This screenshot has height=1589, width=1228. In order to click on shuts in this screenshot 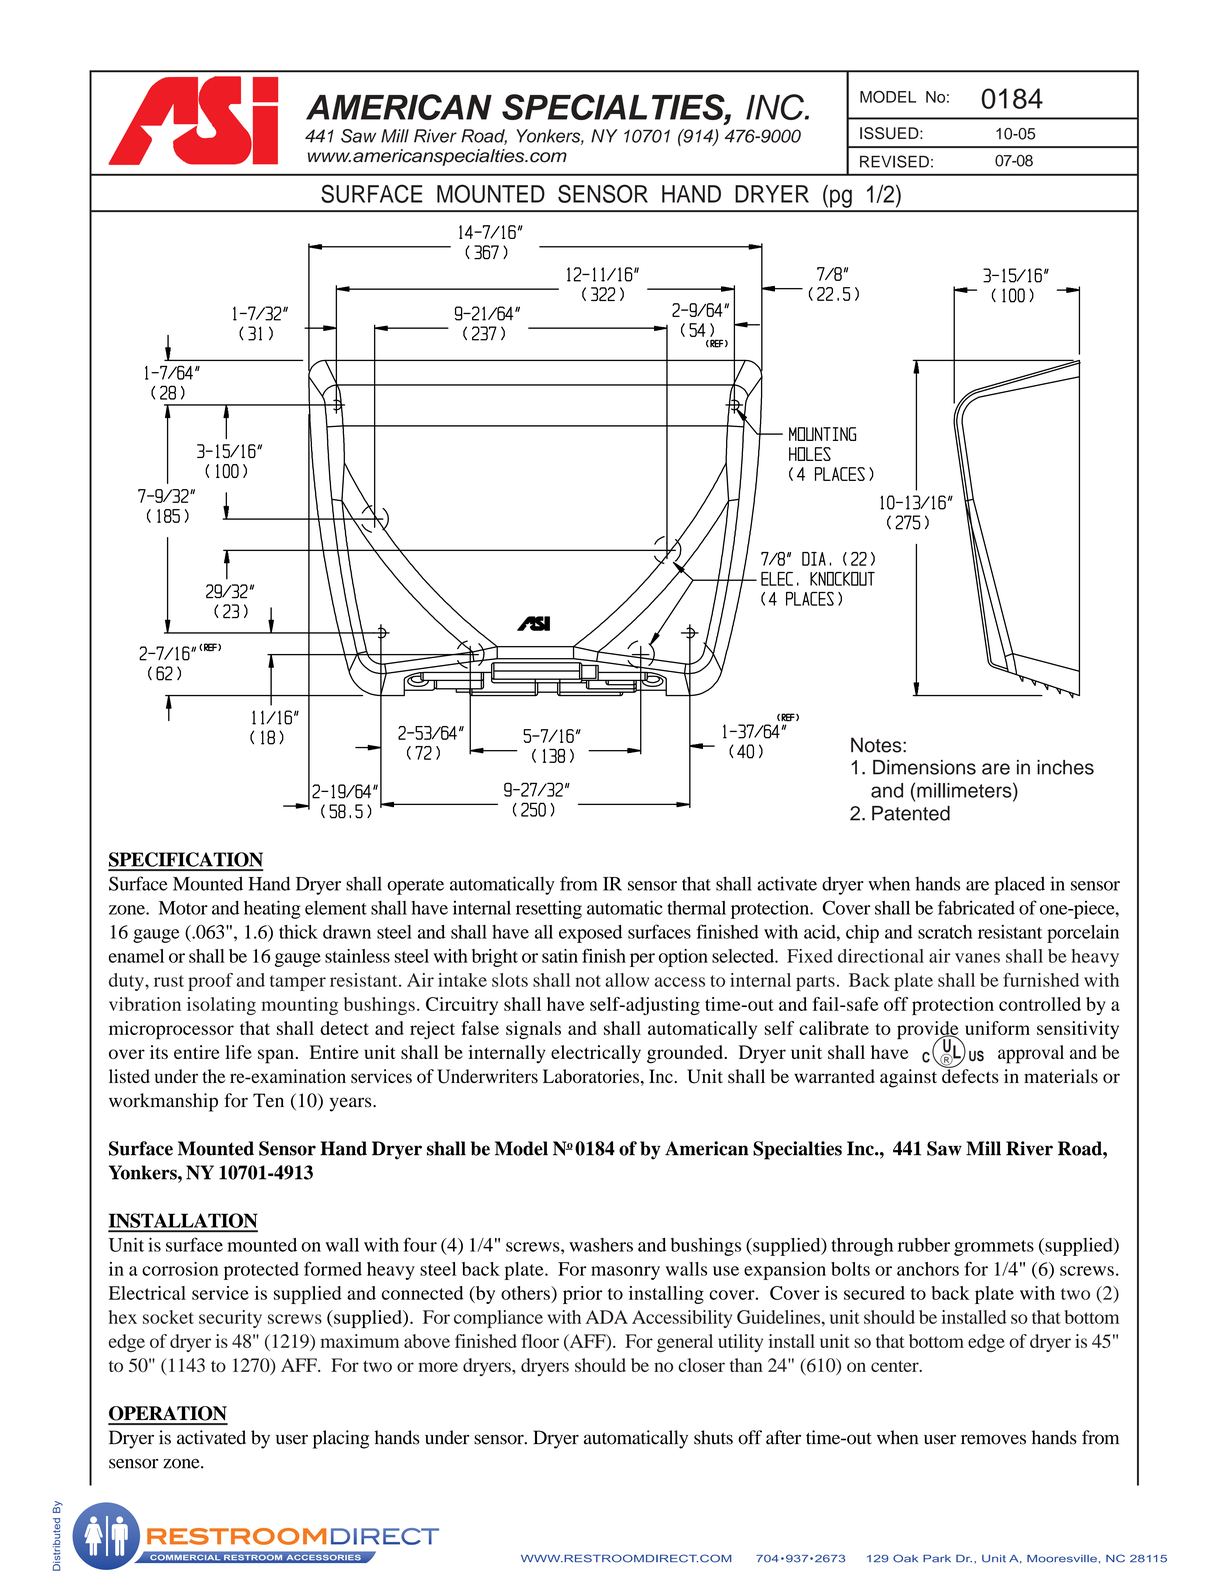, I will do `click(713, 1437)`.
